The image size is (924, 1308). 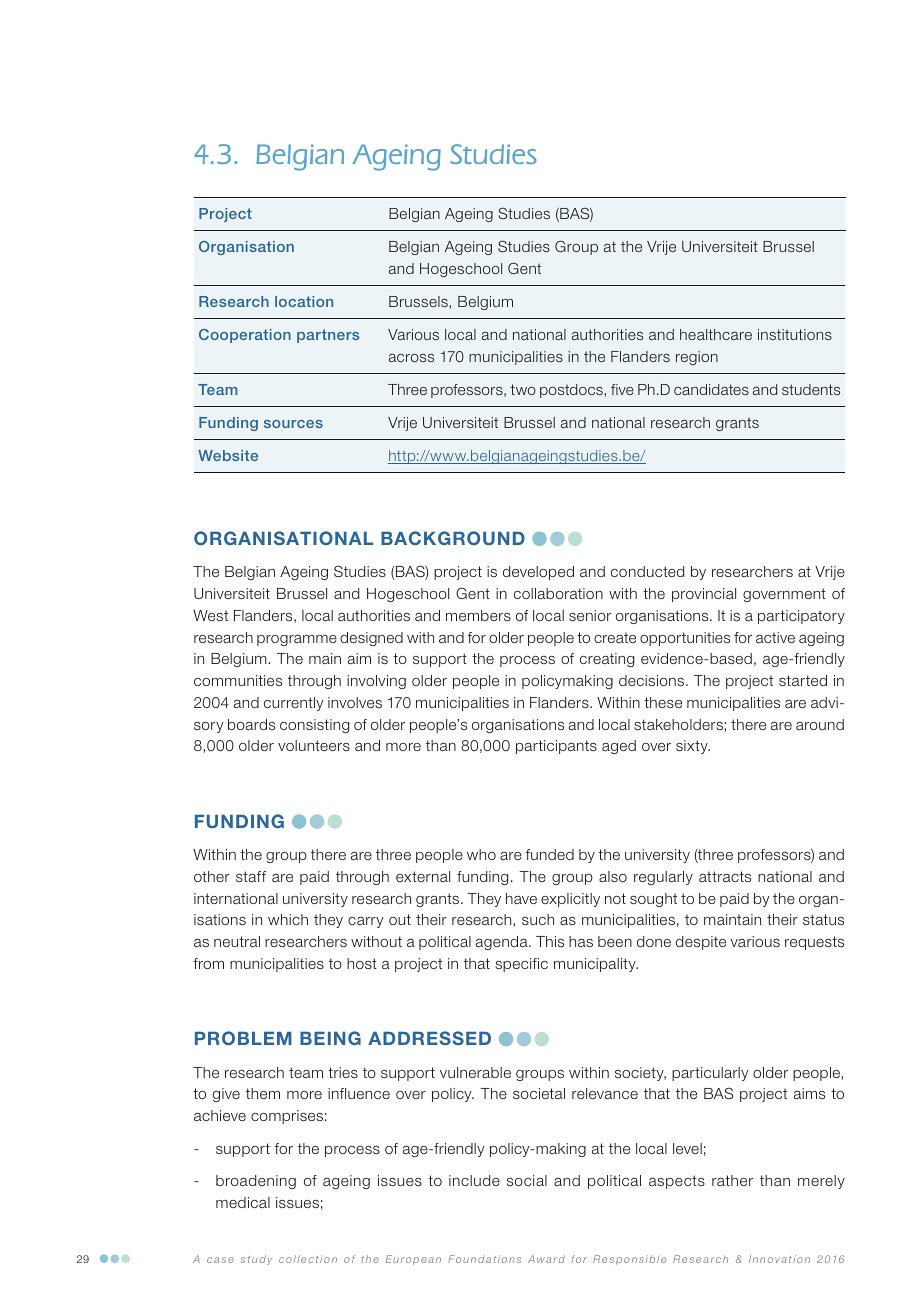 I want to click on social, so click(x=527, y=1180).
